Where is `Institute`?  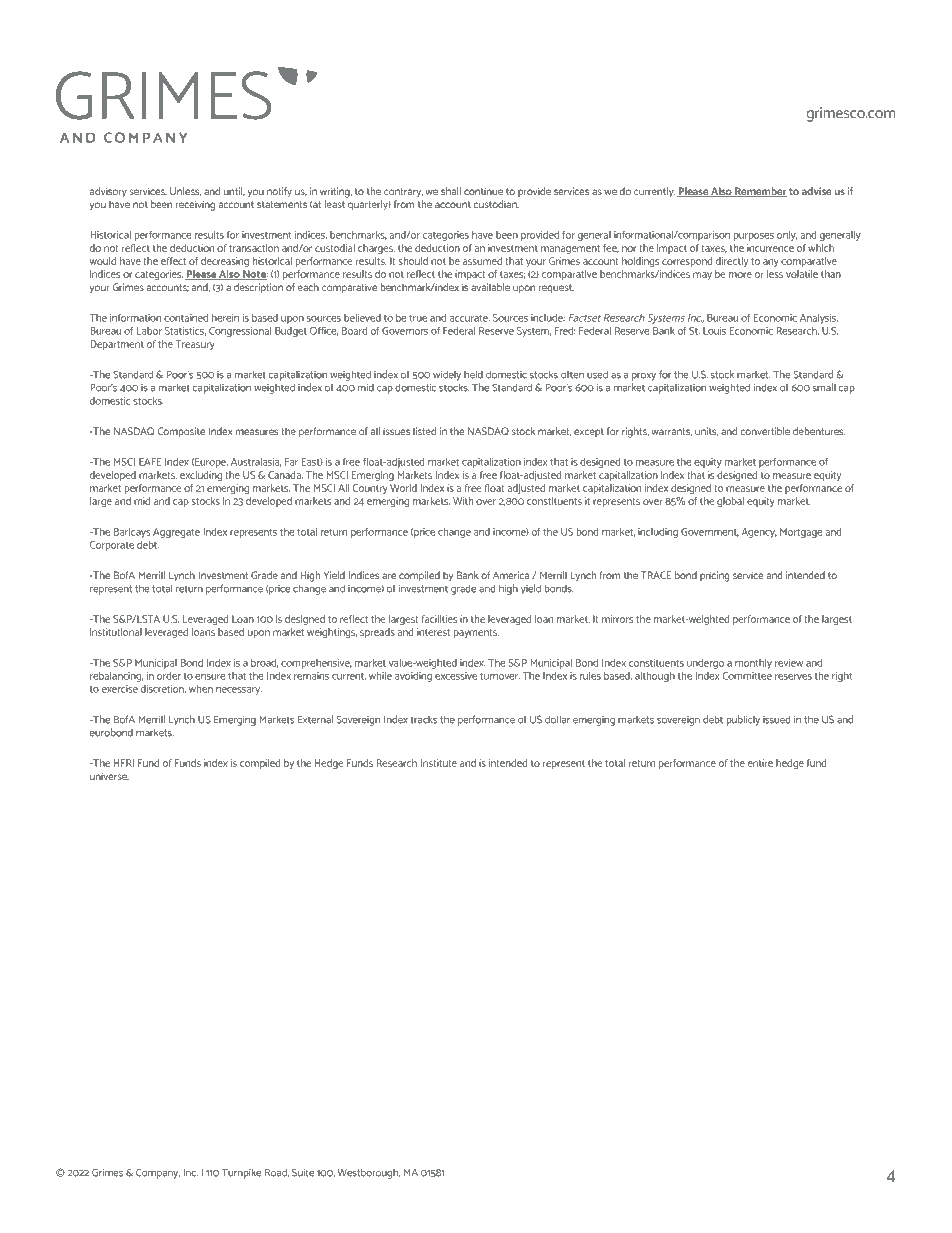 Institute is located at coordinates (439, 763).
